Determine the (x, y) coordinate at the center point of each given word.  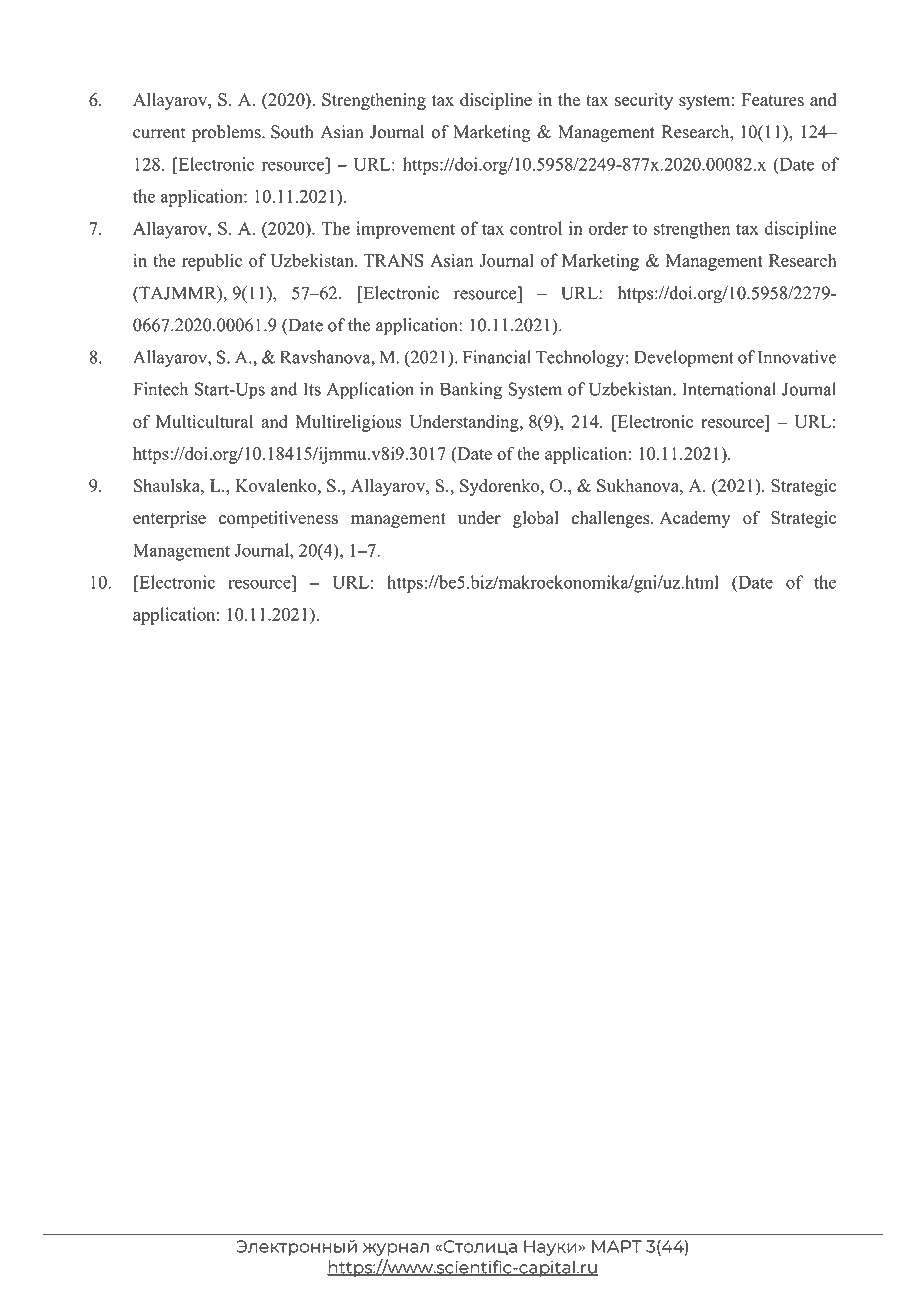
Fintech (160, 389)
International (729, 389)
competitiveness (278, 519)
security (644, 101)
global (536, 519)
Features (773, 100)
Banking (471, 391)
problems (227, 133)
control (536, 228)
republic (212, 262)
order (608, 228)
